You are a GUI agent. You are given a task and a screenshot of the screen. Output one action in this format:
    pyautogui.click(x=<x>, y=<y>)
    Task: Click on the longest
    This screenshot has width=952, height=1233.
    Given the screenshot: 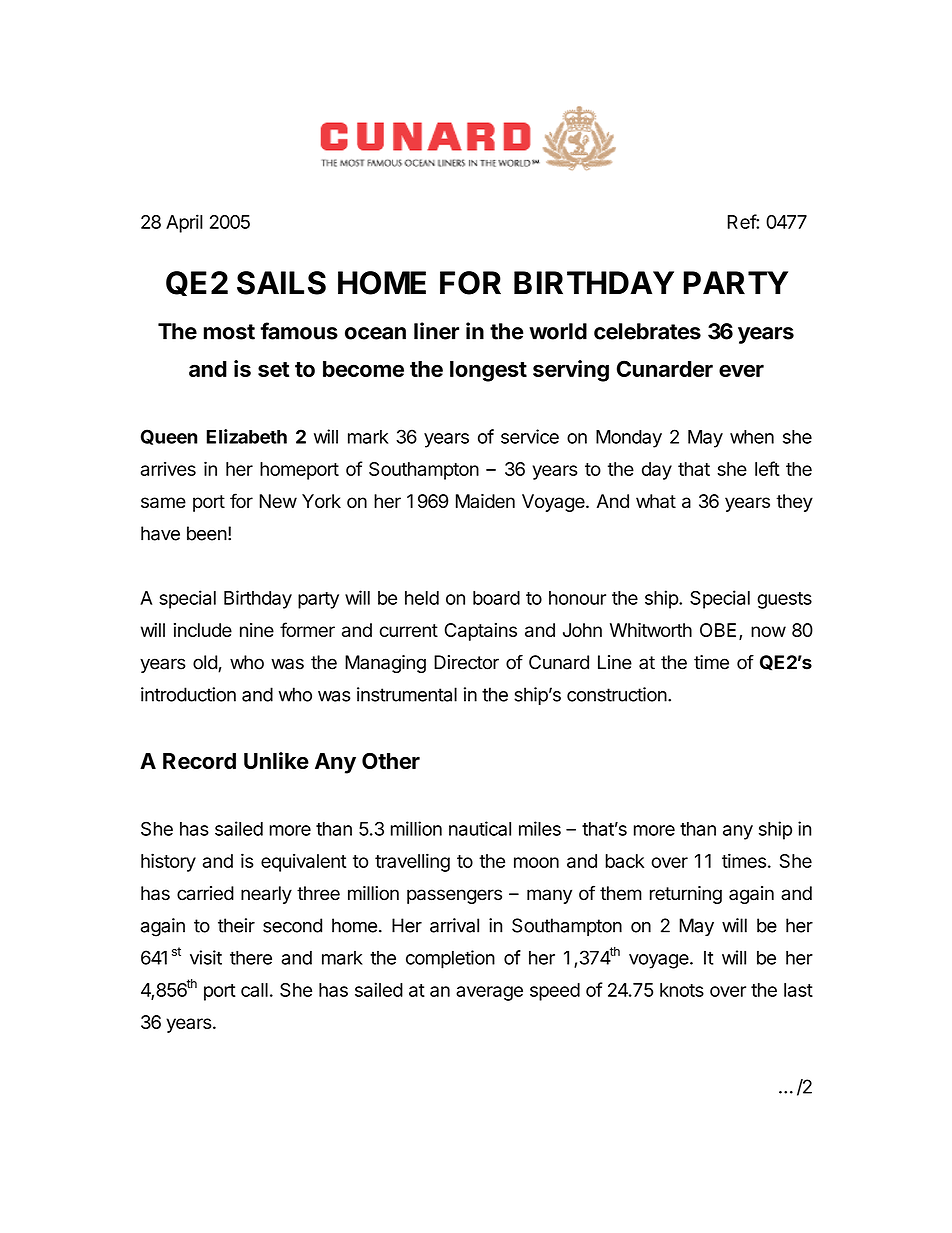 What is the action you would take?
    pyautogui.click(x=488, y=371)
